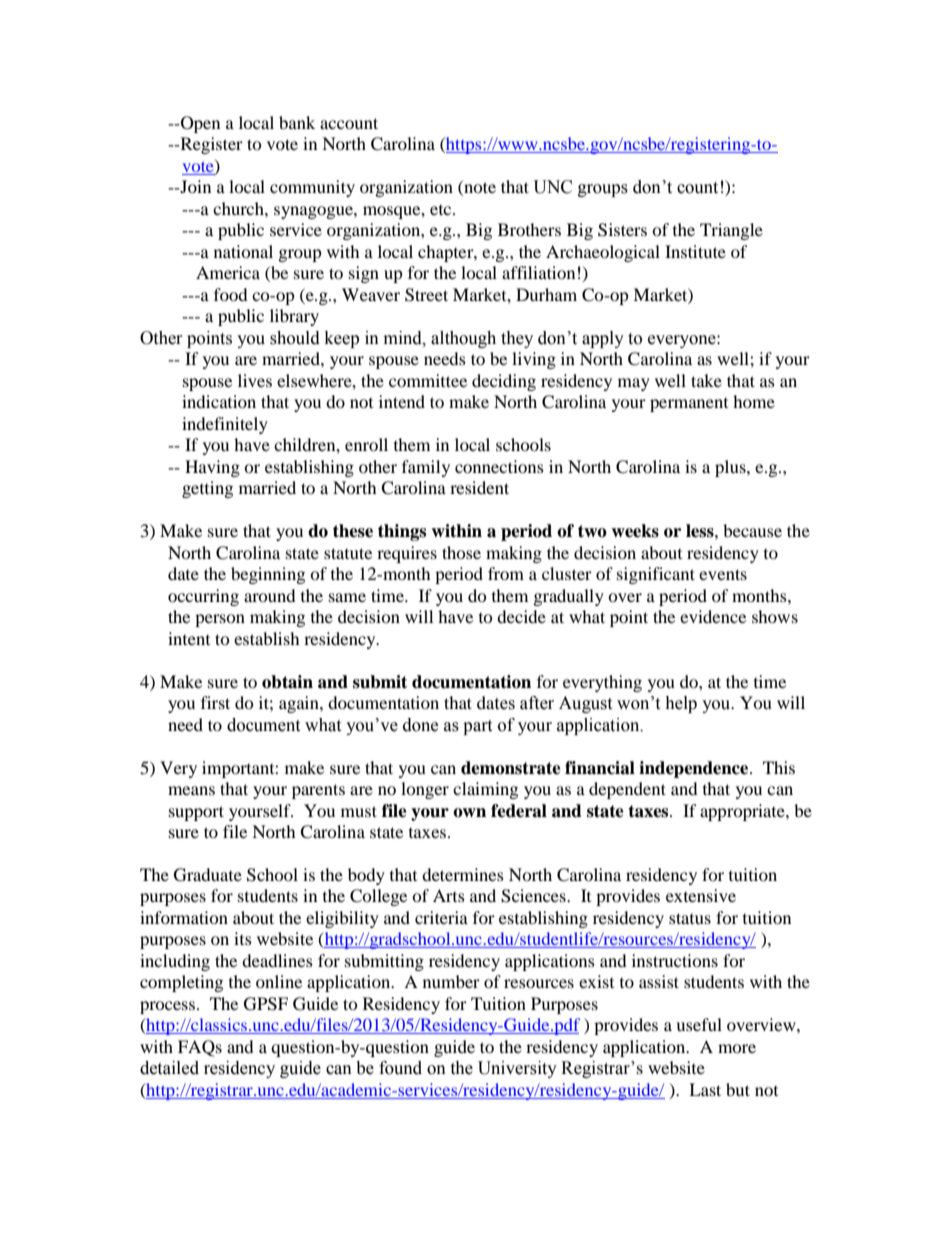 The image size is (952, 1233). What do you see at coordinates (713, 616) in the screenshot?
I see `evidence` at bounding box center [713, 616].
